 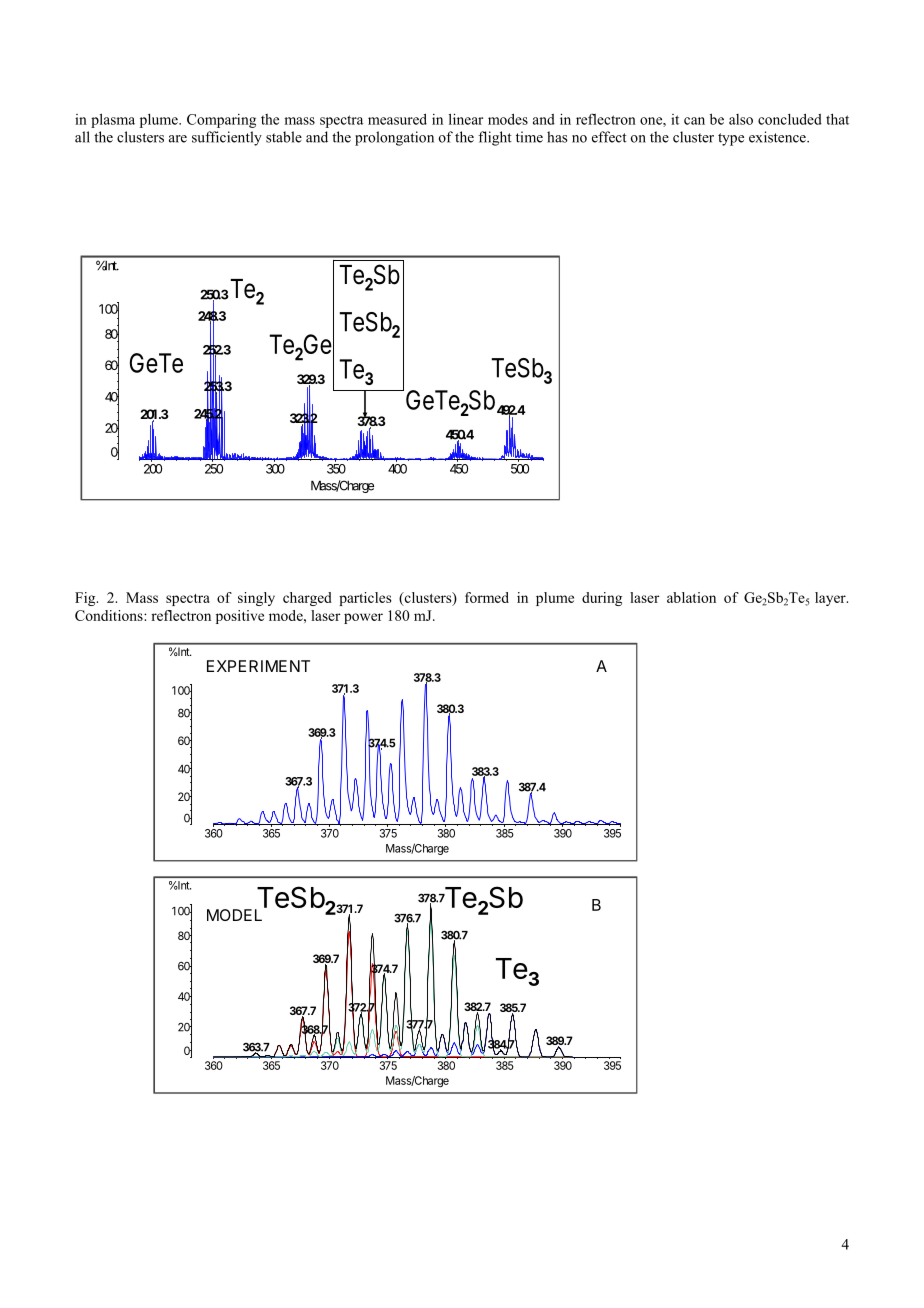 What do you see at coordinates (609, 137) in the page?
I see `effect` at bounding box center [609, 137].
